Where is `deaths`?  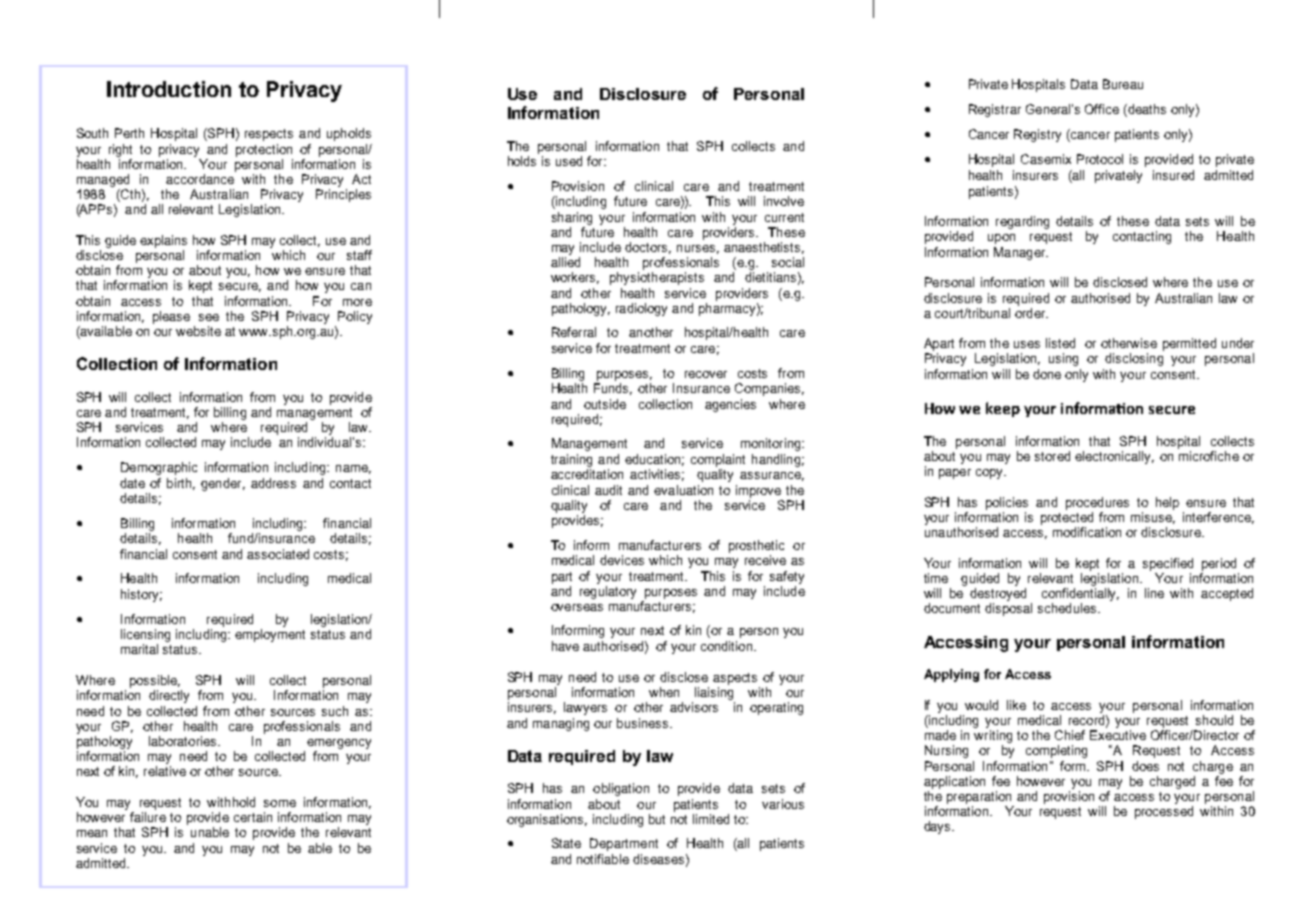 deaths is located at coordinates (1146, 110).
